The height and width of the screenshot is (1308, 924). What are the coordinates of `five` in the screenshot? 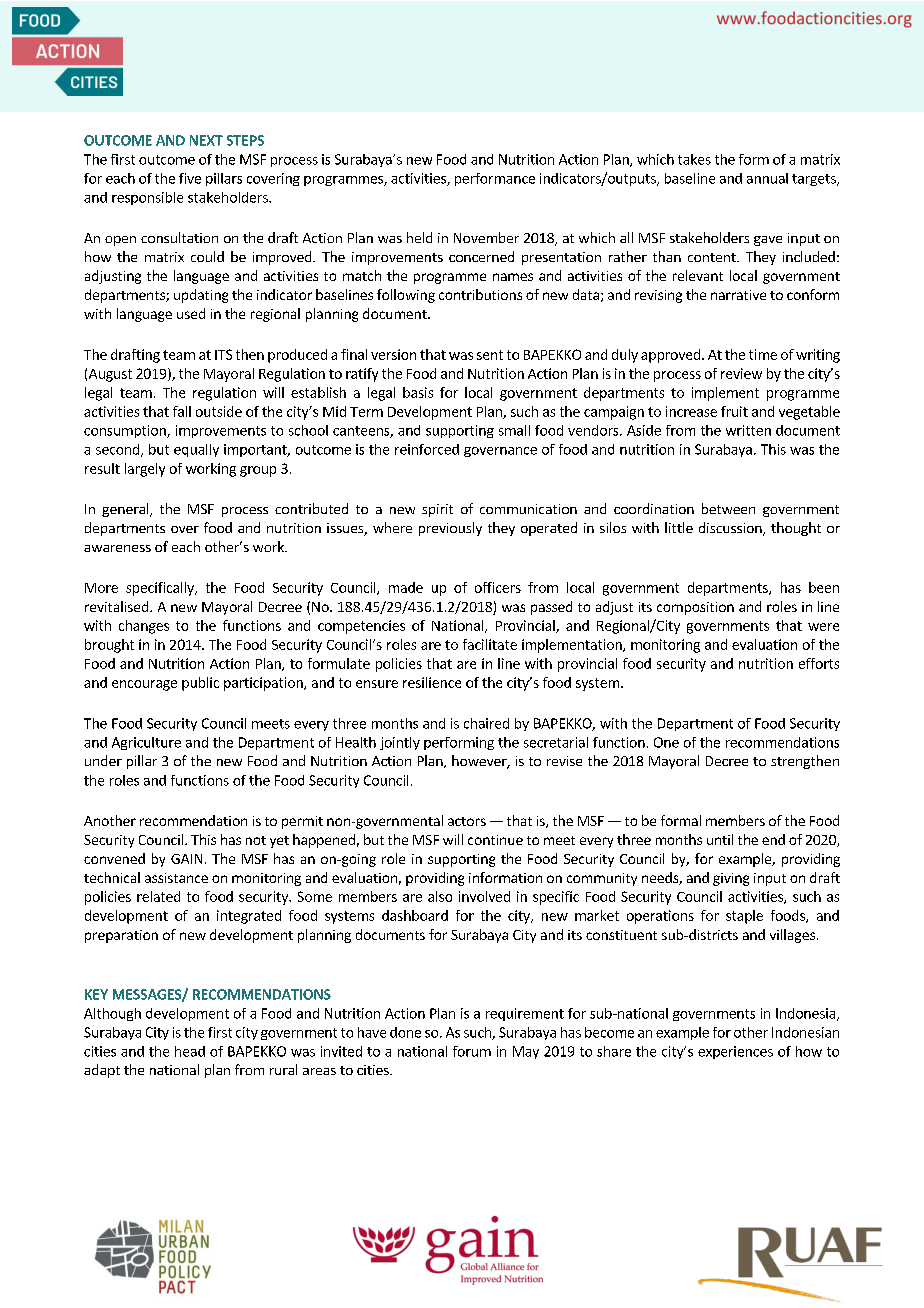 It's located at (190, 178).
